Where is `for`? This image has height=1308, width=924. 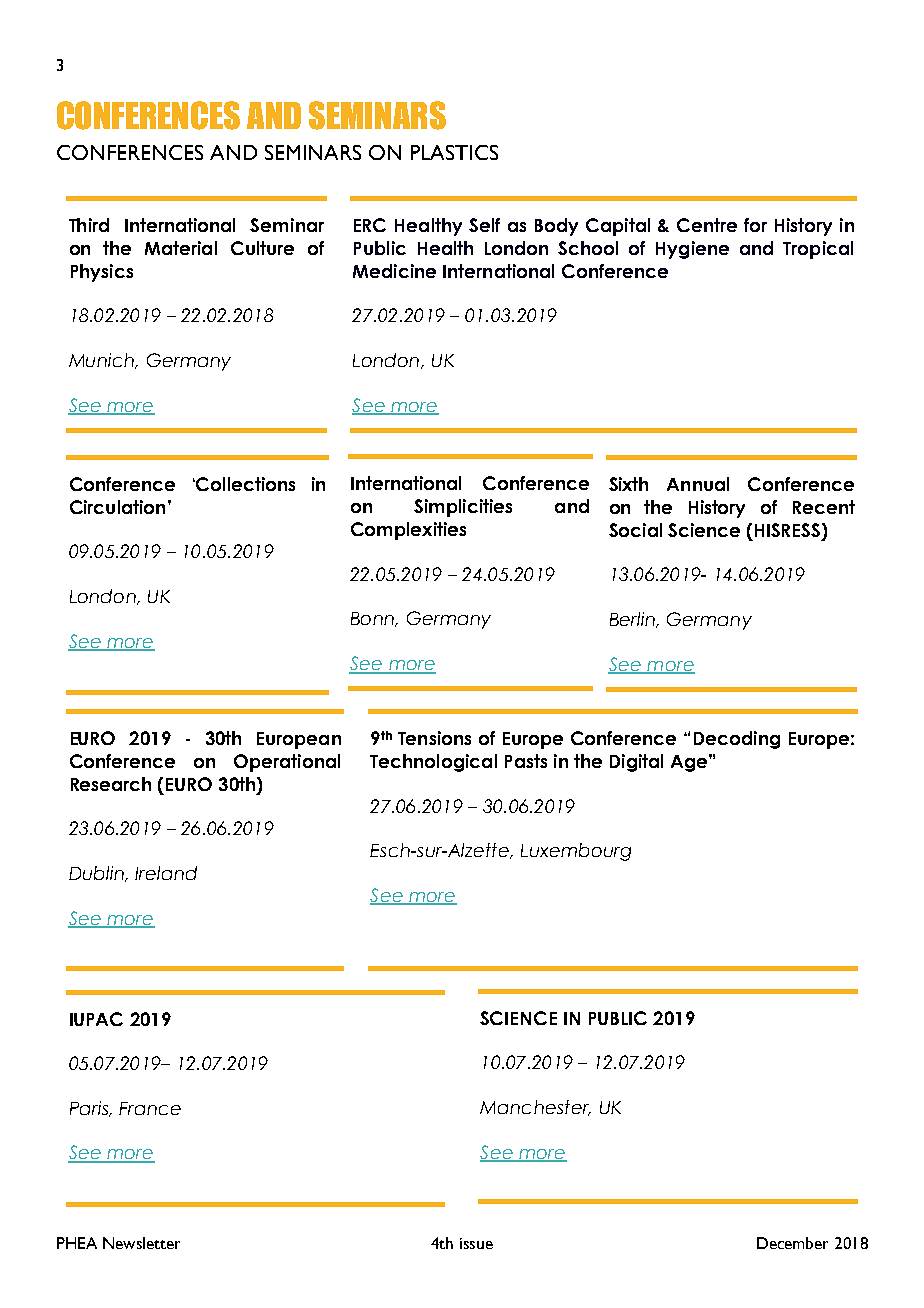 for is located at coordinates (755, 225).
